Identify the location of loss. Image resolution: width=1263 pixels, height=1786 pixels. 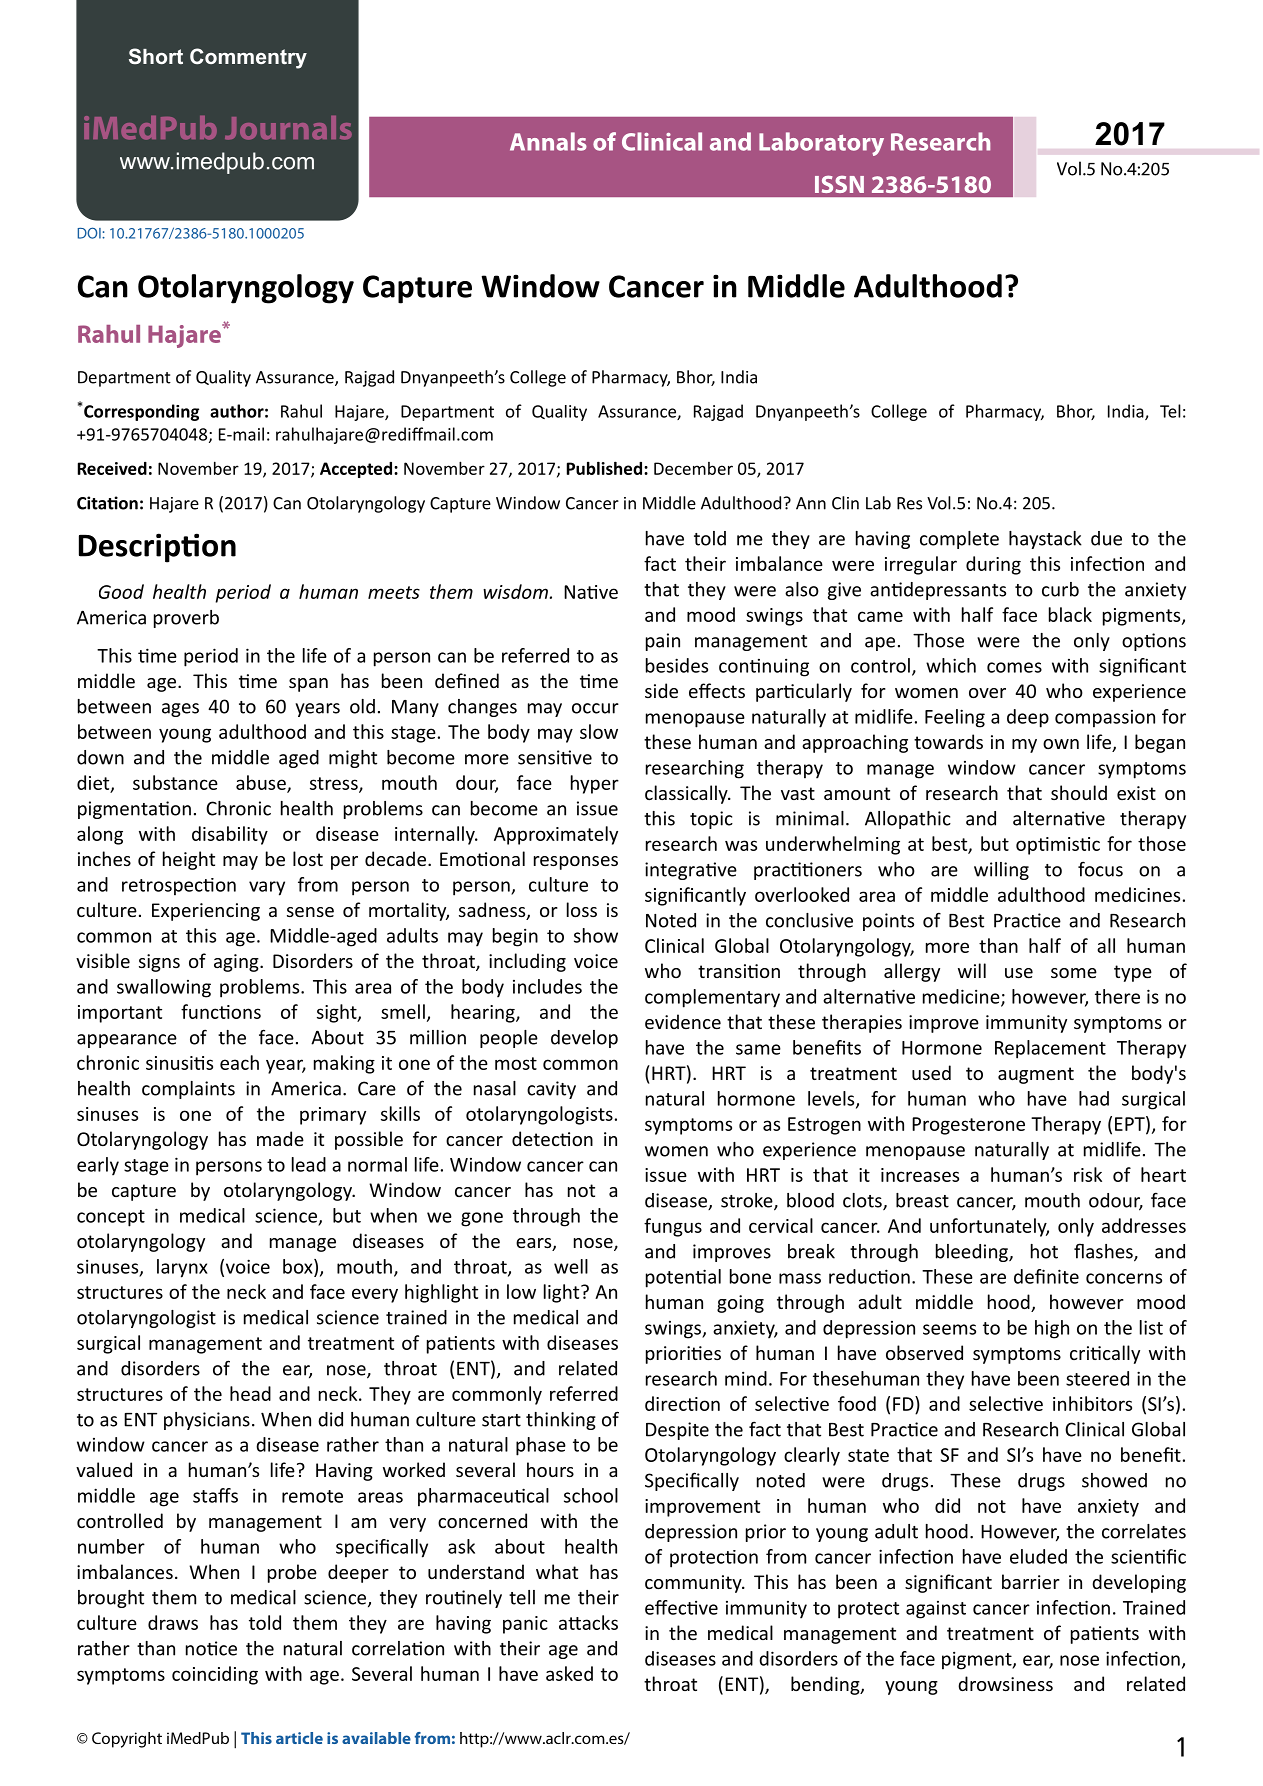
(582, 909).
